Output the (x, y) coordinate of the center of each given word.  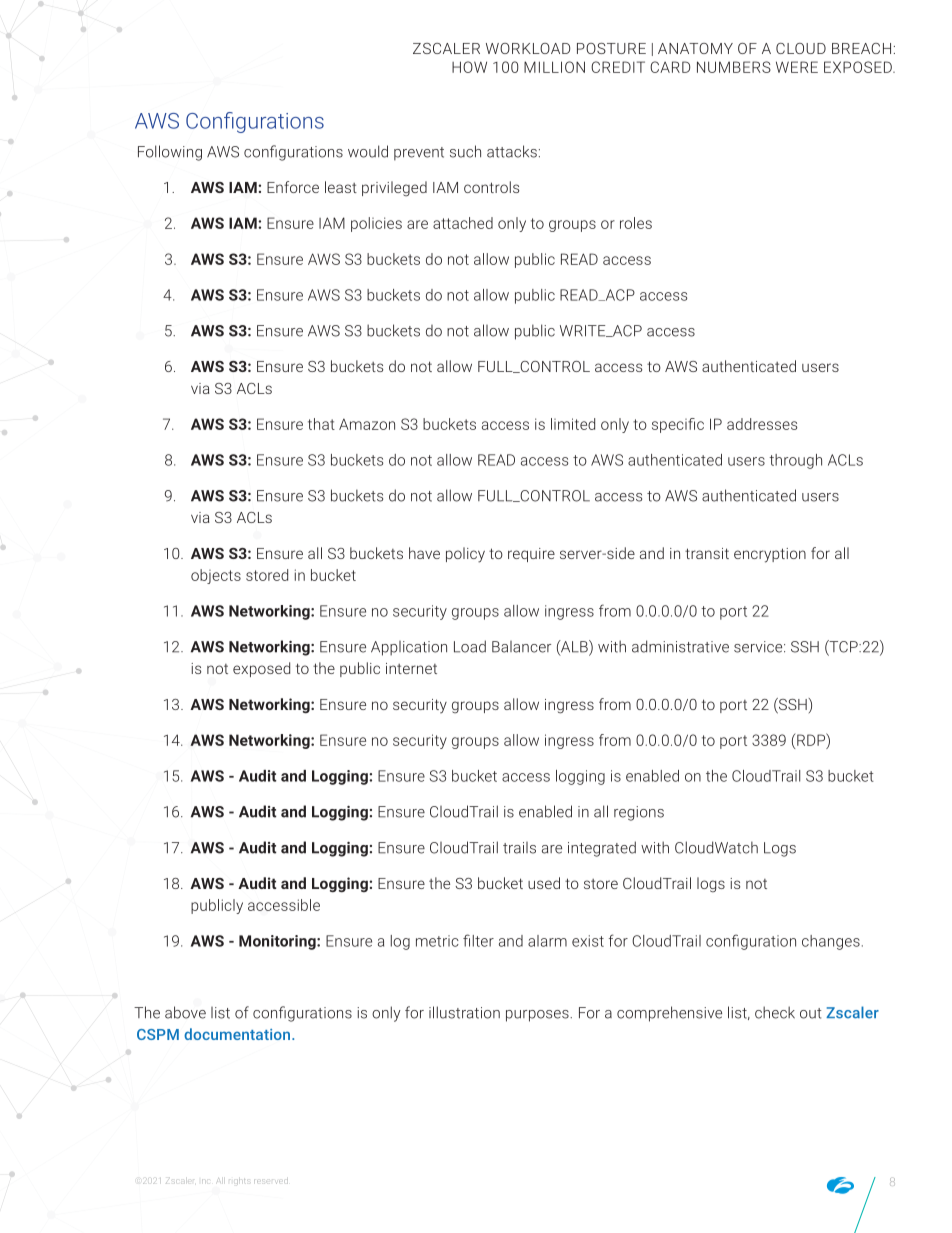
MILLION (554, 67)
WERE (797, 67)
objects (216, 576)
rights (241, 1181)
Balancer (521, 647)
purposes (538, 1016)
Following (170, 153)
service (759, 647)
